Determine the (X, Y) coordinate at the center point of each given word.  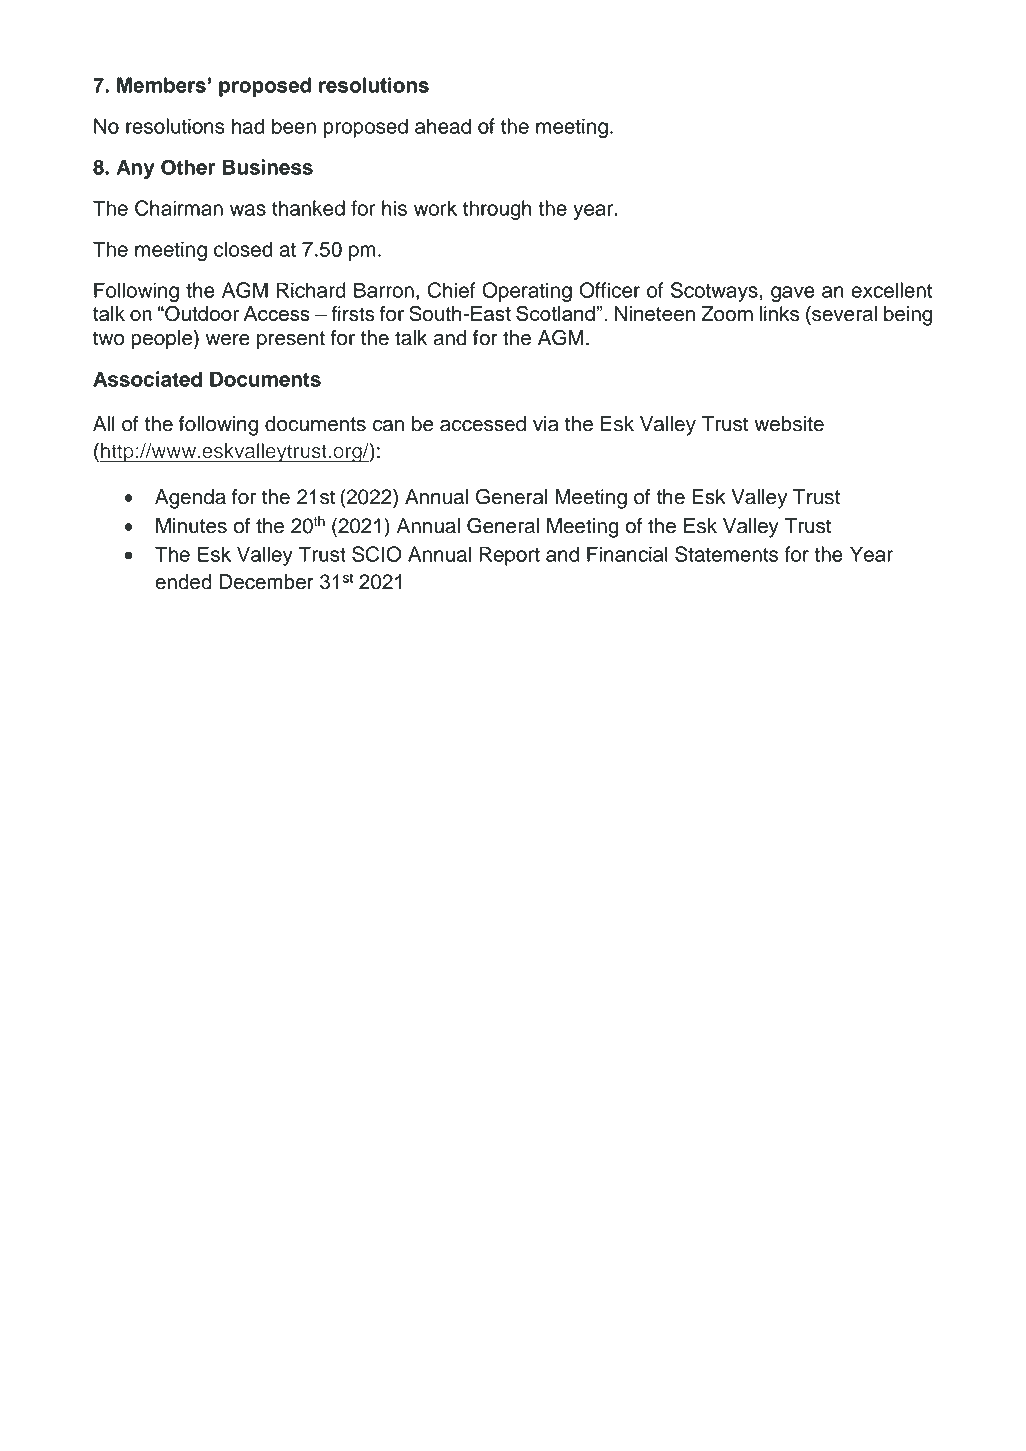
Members (161, 85)
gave (793, 294)
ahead (443, 126)
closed (243, 249)
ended (183, 582)
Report (509, 556)
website (789, 424)
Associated (147, 379)
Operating (527, 292)
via (546, 424)
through (497, 210)
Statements (726, 554)
